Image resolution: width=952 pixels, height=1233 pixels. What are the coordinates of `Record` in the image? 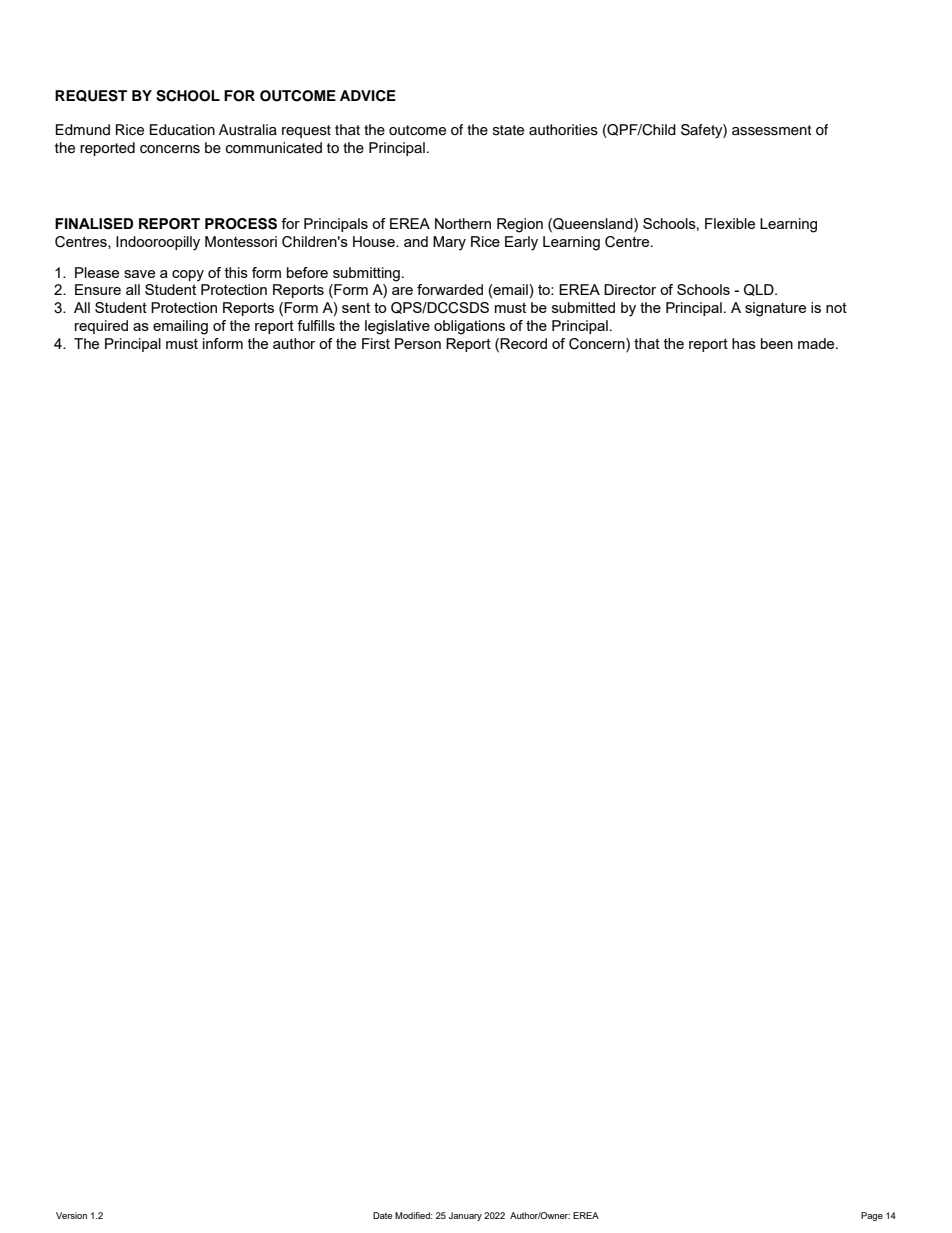 It's located at (523, 343).
